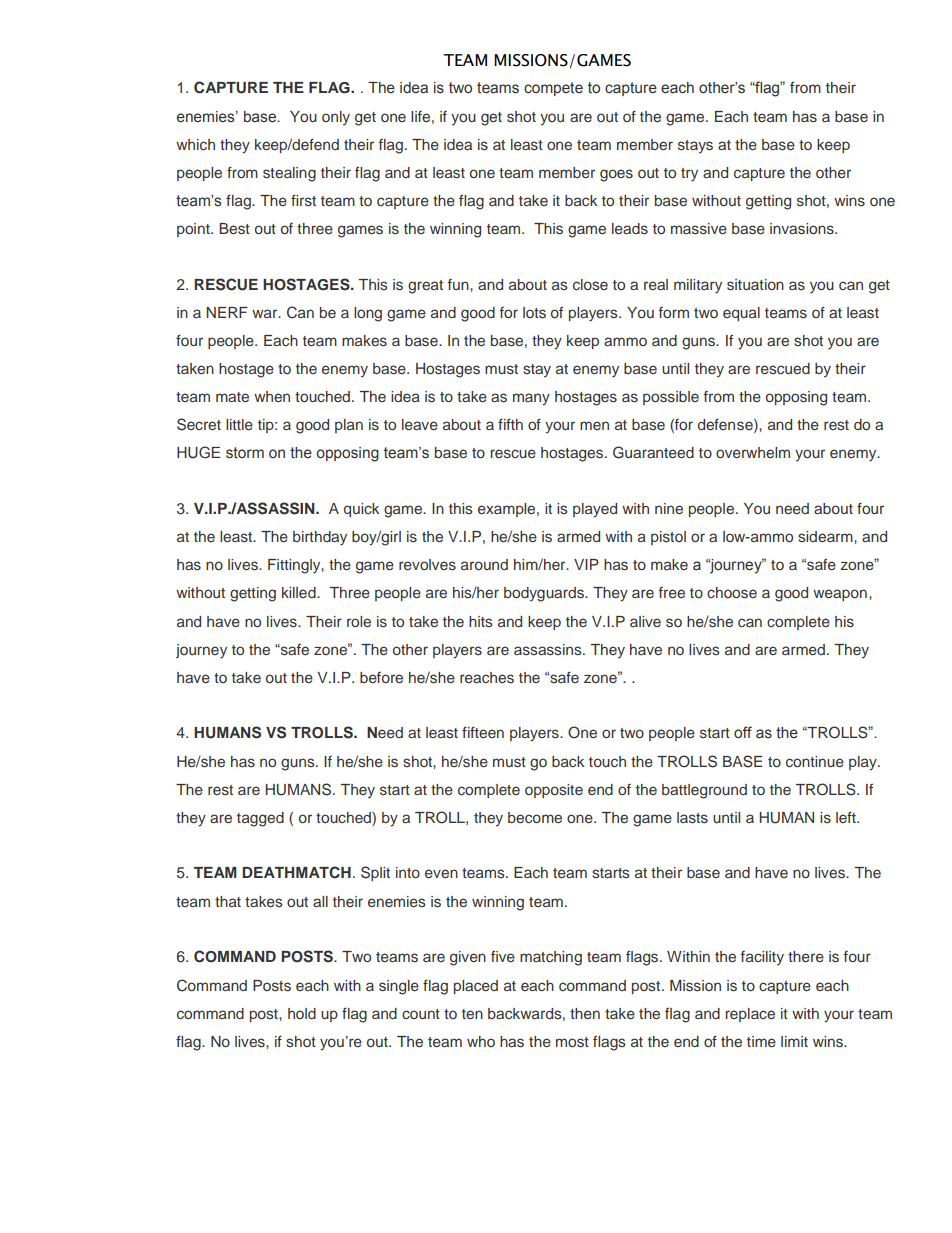 The width and height of the screenshot is (952, 1233). I want to click on hold, so click(302, 1013).
